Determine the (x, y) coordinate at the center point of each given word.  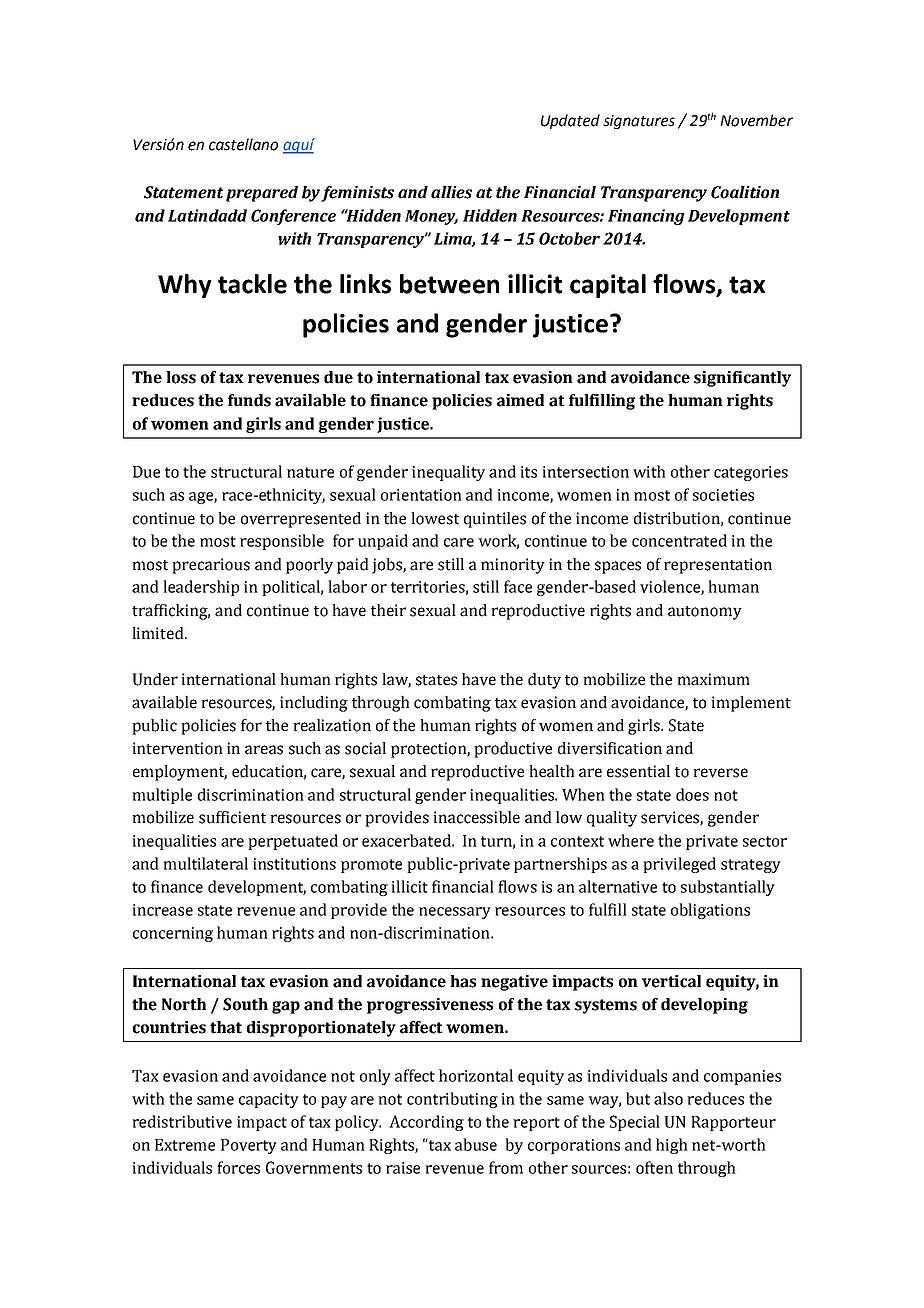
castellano (243, 144)
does (692, 794)
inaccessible (476, 817)
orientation (421, 495)
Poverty (249, 1146)
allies (451, 192)
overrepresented (301, 520)
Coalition (745, 192)
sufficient (232, 817)
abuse (476, 1144)
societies (723, 495)
